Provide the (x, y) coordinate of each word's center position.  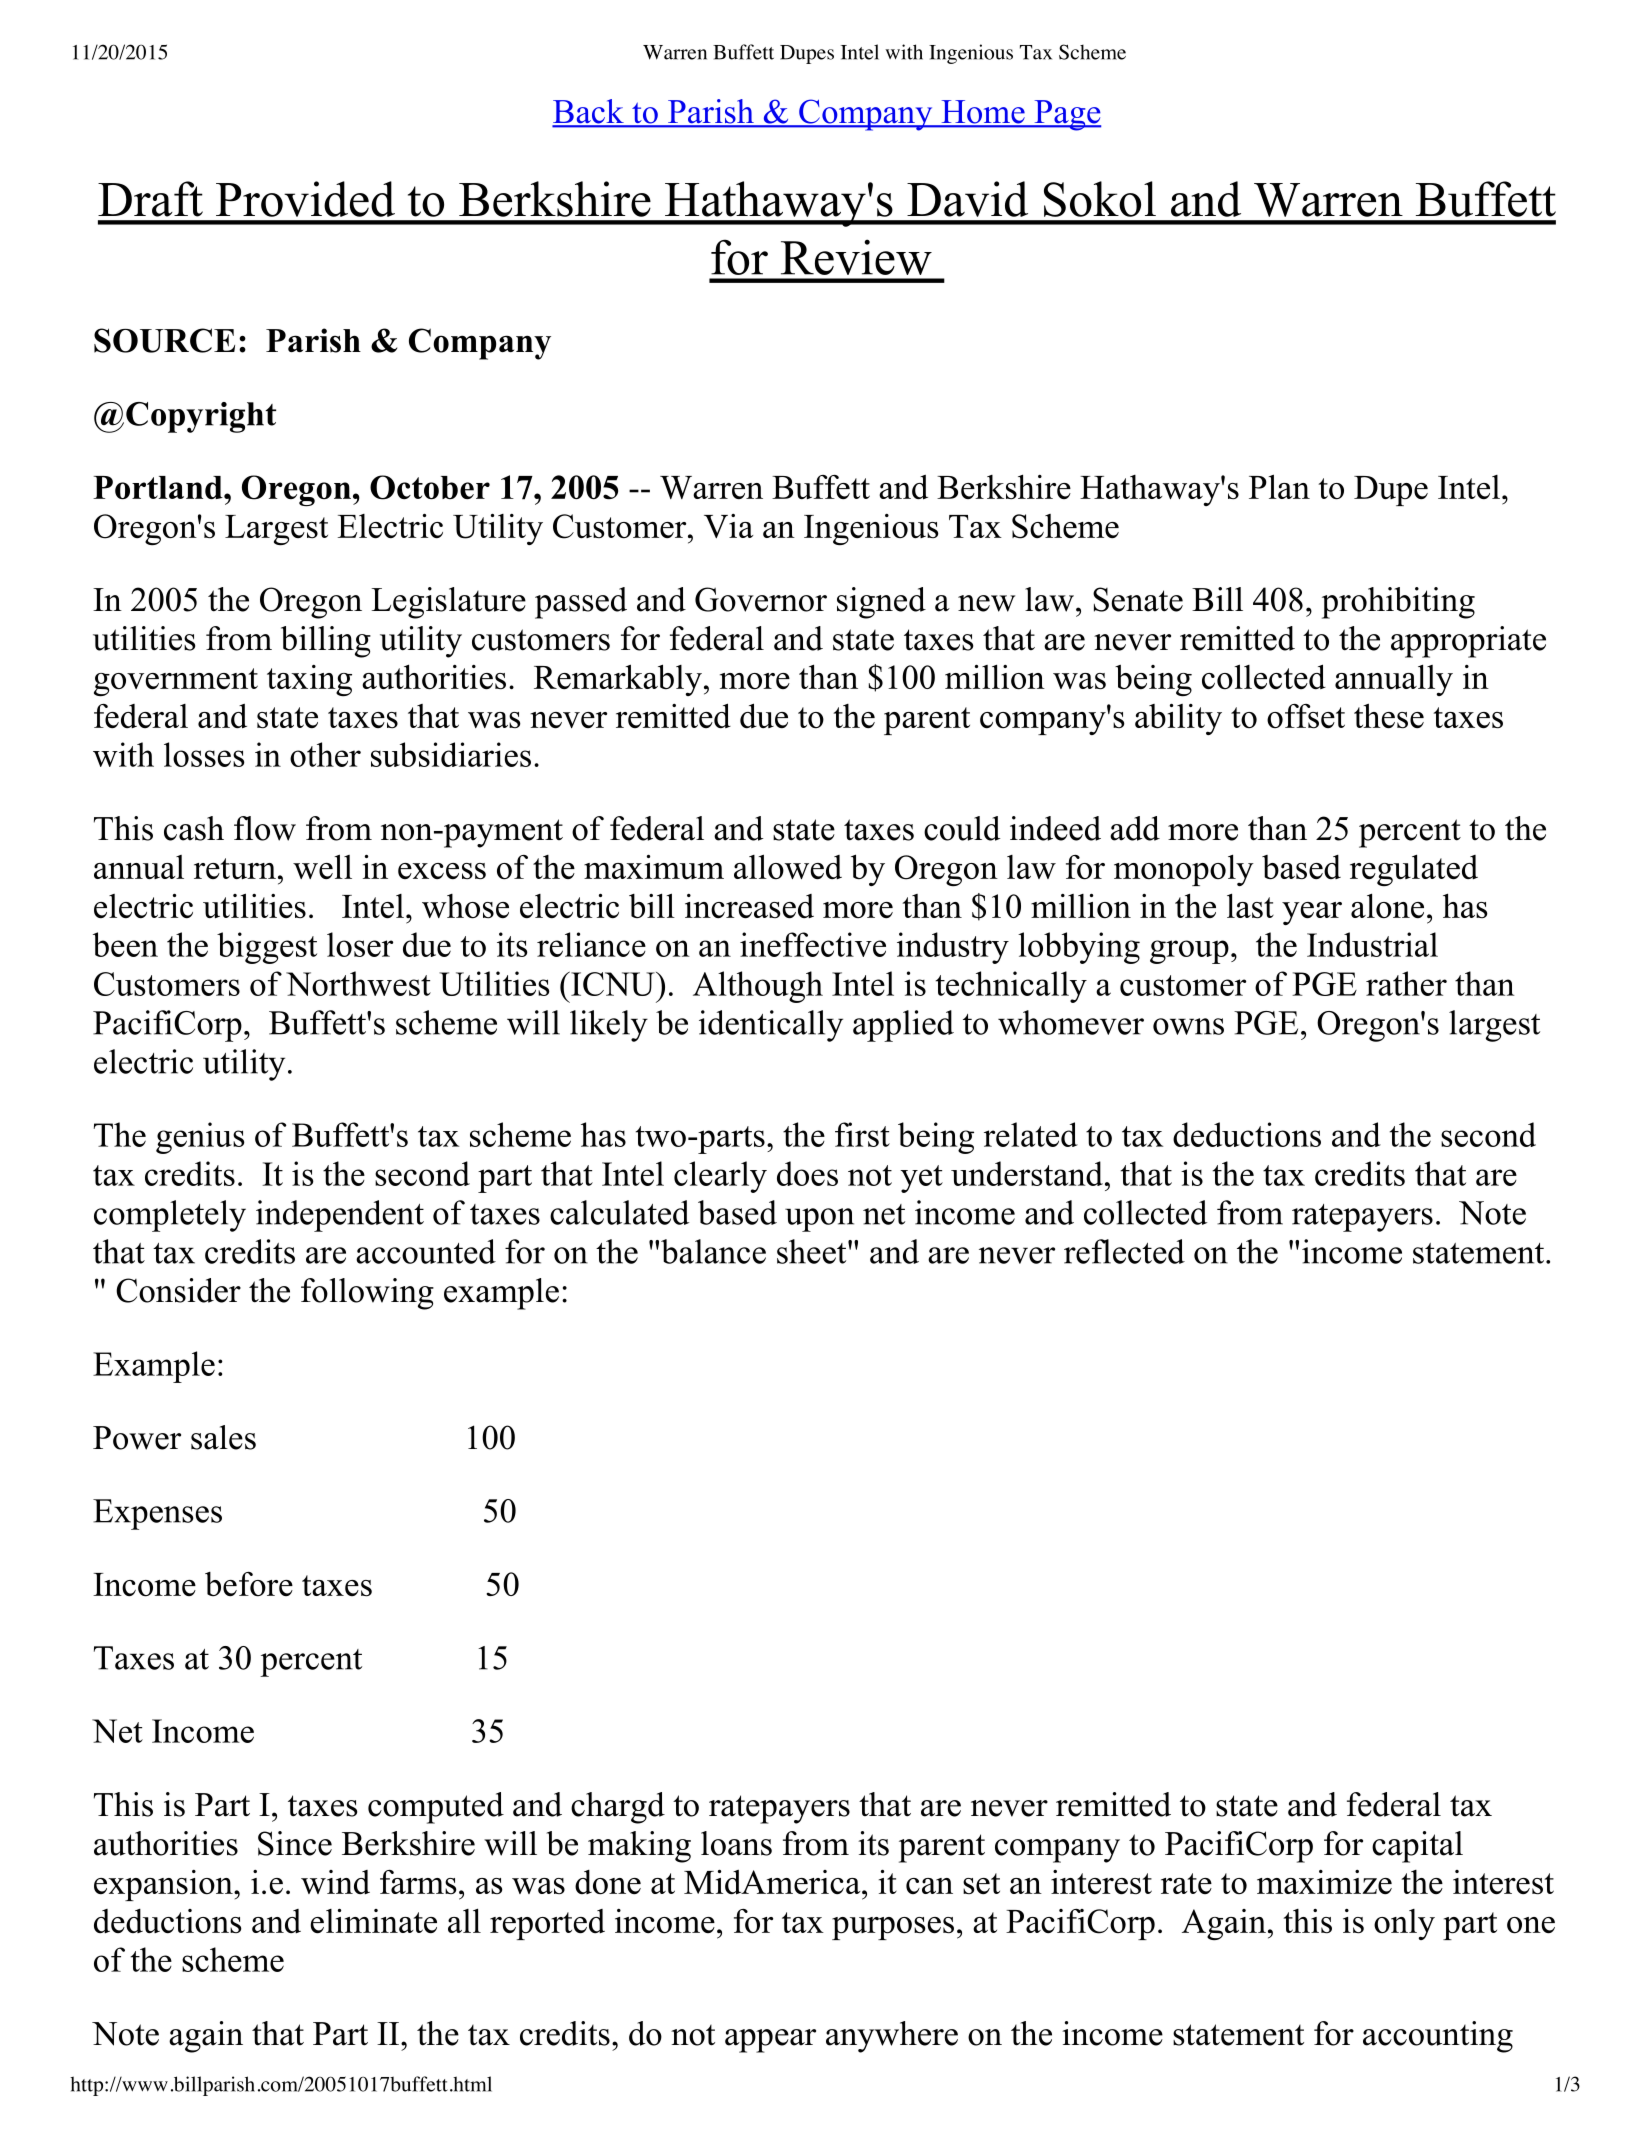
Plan (1279, 486)
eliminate (373, 1921)
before (249, 1584)
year (1312, 913)
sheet (813, 1251)
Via (728, 526)
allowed (788, 867)
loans (736, 1843)
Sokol (1100, 199)
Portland (159, 488)
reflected (1124, 1251)
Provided (305, 199)
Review (856, 257)
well (322, 866)
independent (340, 1216)
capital (1417, 1847)
